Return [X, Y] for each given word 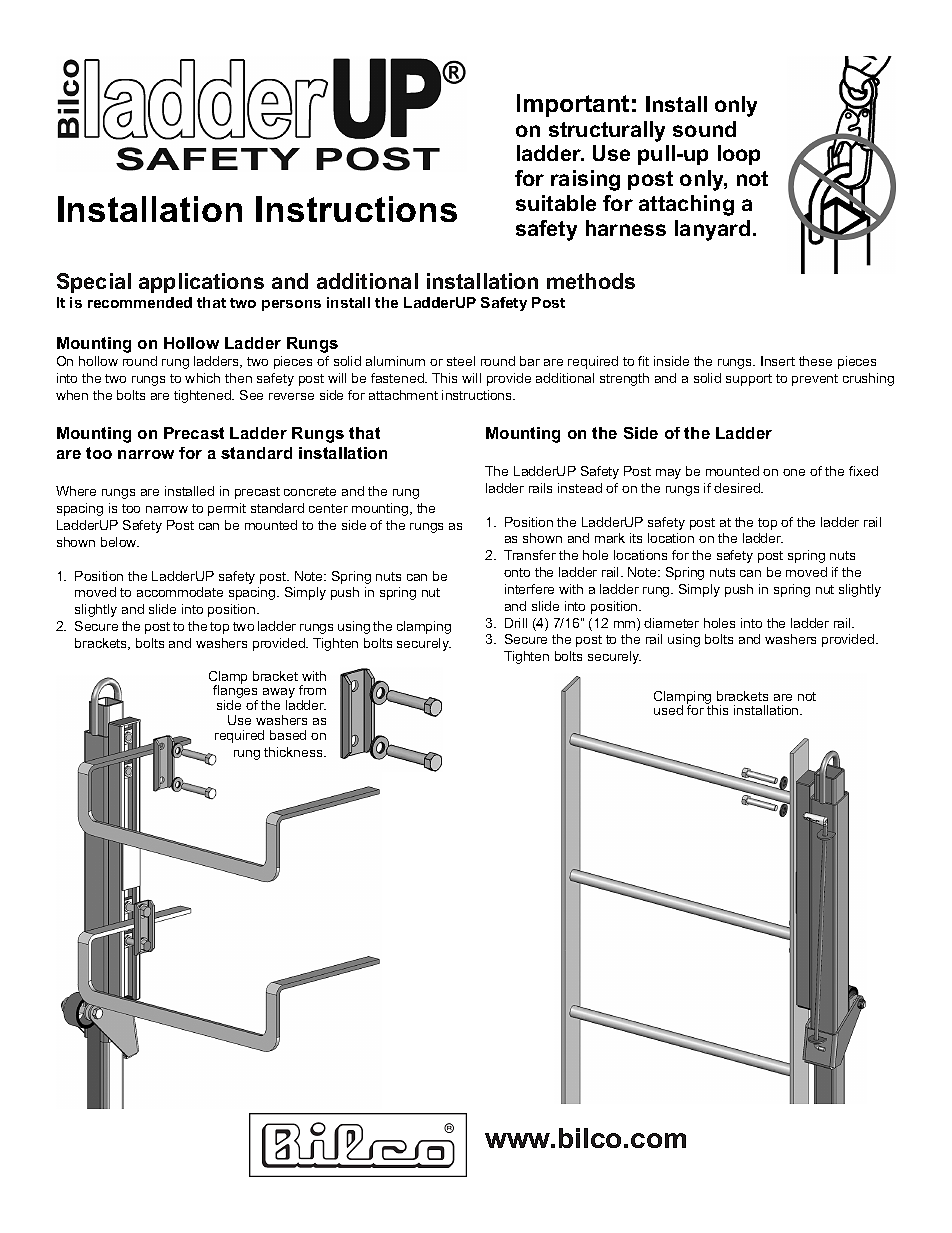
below [120, 542]
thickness [294, 752]
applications [201, 283]
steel [461, 361]
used [668, 710]
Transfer [530, 555]
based [288, 735]
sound [704, 129]
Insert [778, 361]
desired [738, 488]
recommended [140, 302]
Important [573, 105]
